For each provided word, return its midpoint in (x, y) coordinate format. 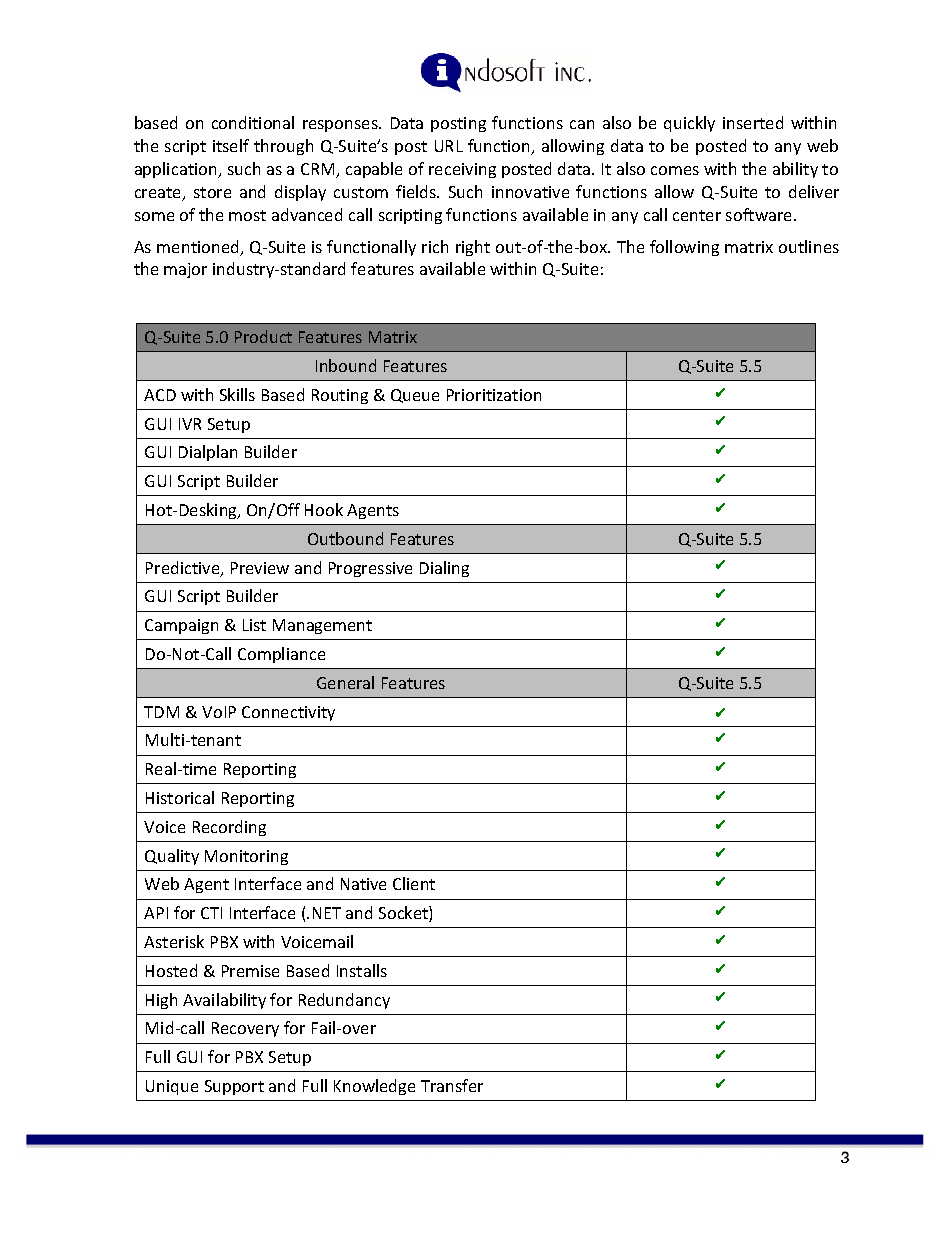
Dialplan (208, 453)
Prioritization (494, 395)
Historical (180, 797)
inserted (753, 122)
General (345, 682)
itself (231, 145)
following (684, 248)
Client (414, 883)
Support (234, 1087)
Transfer (452, 1085)
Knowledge (374, 1087)
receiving (462, 170)
